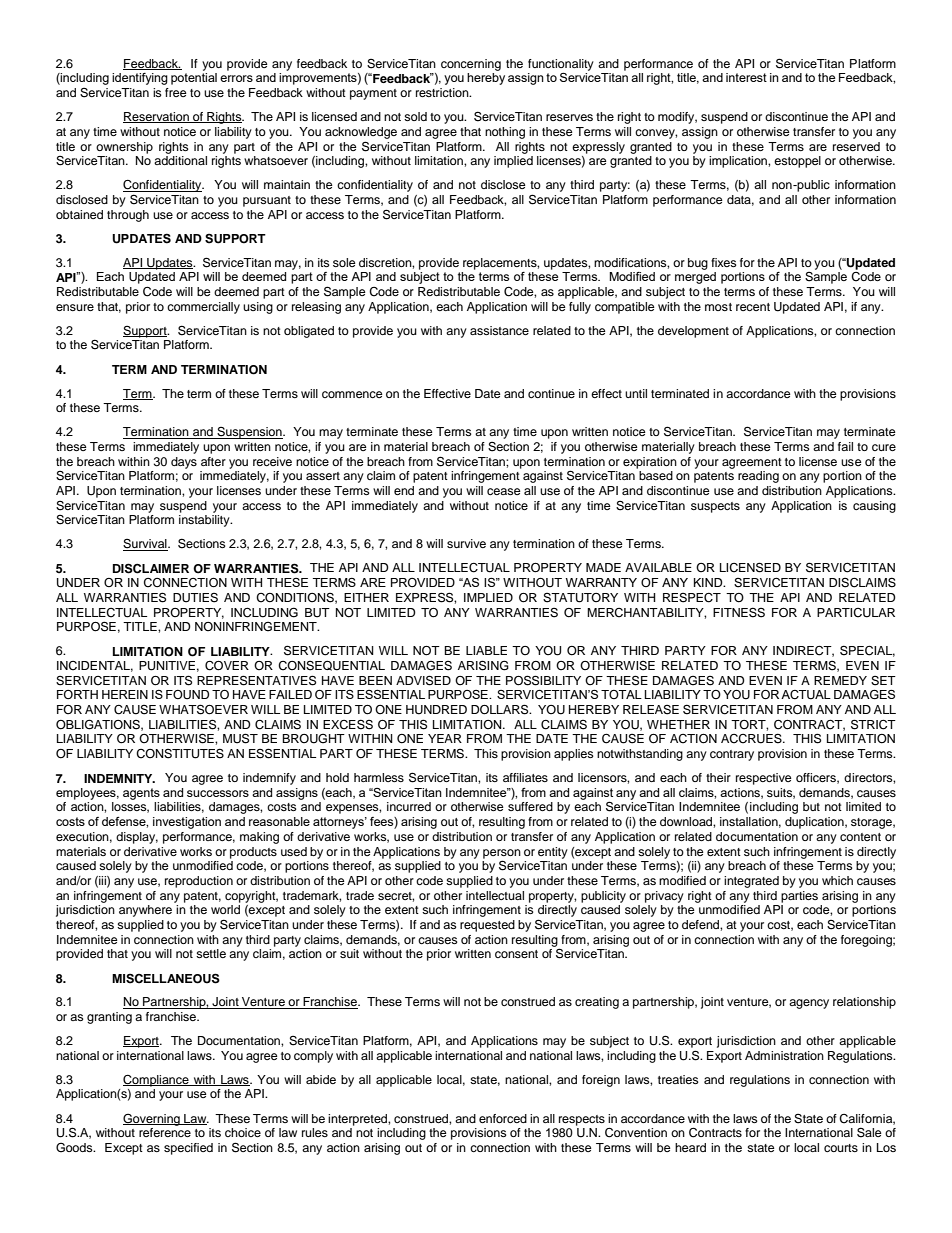 Image resolution: width=952 pixels, height=1233 pixels. I want to click on reproduction, so click(199, 882).
